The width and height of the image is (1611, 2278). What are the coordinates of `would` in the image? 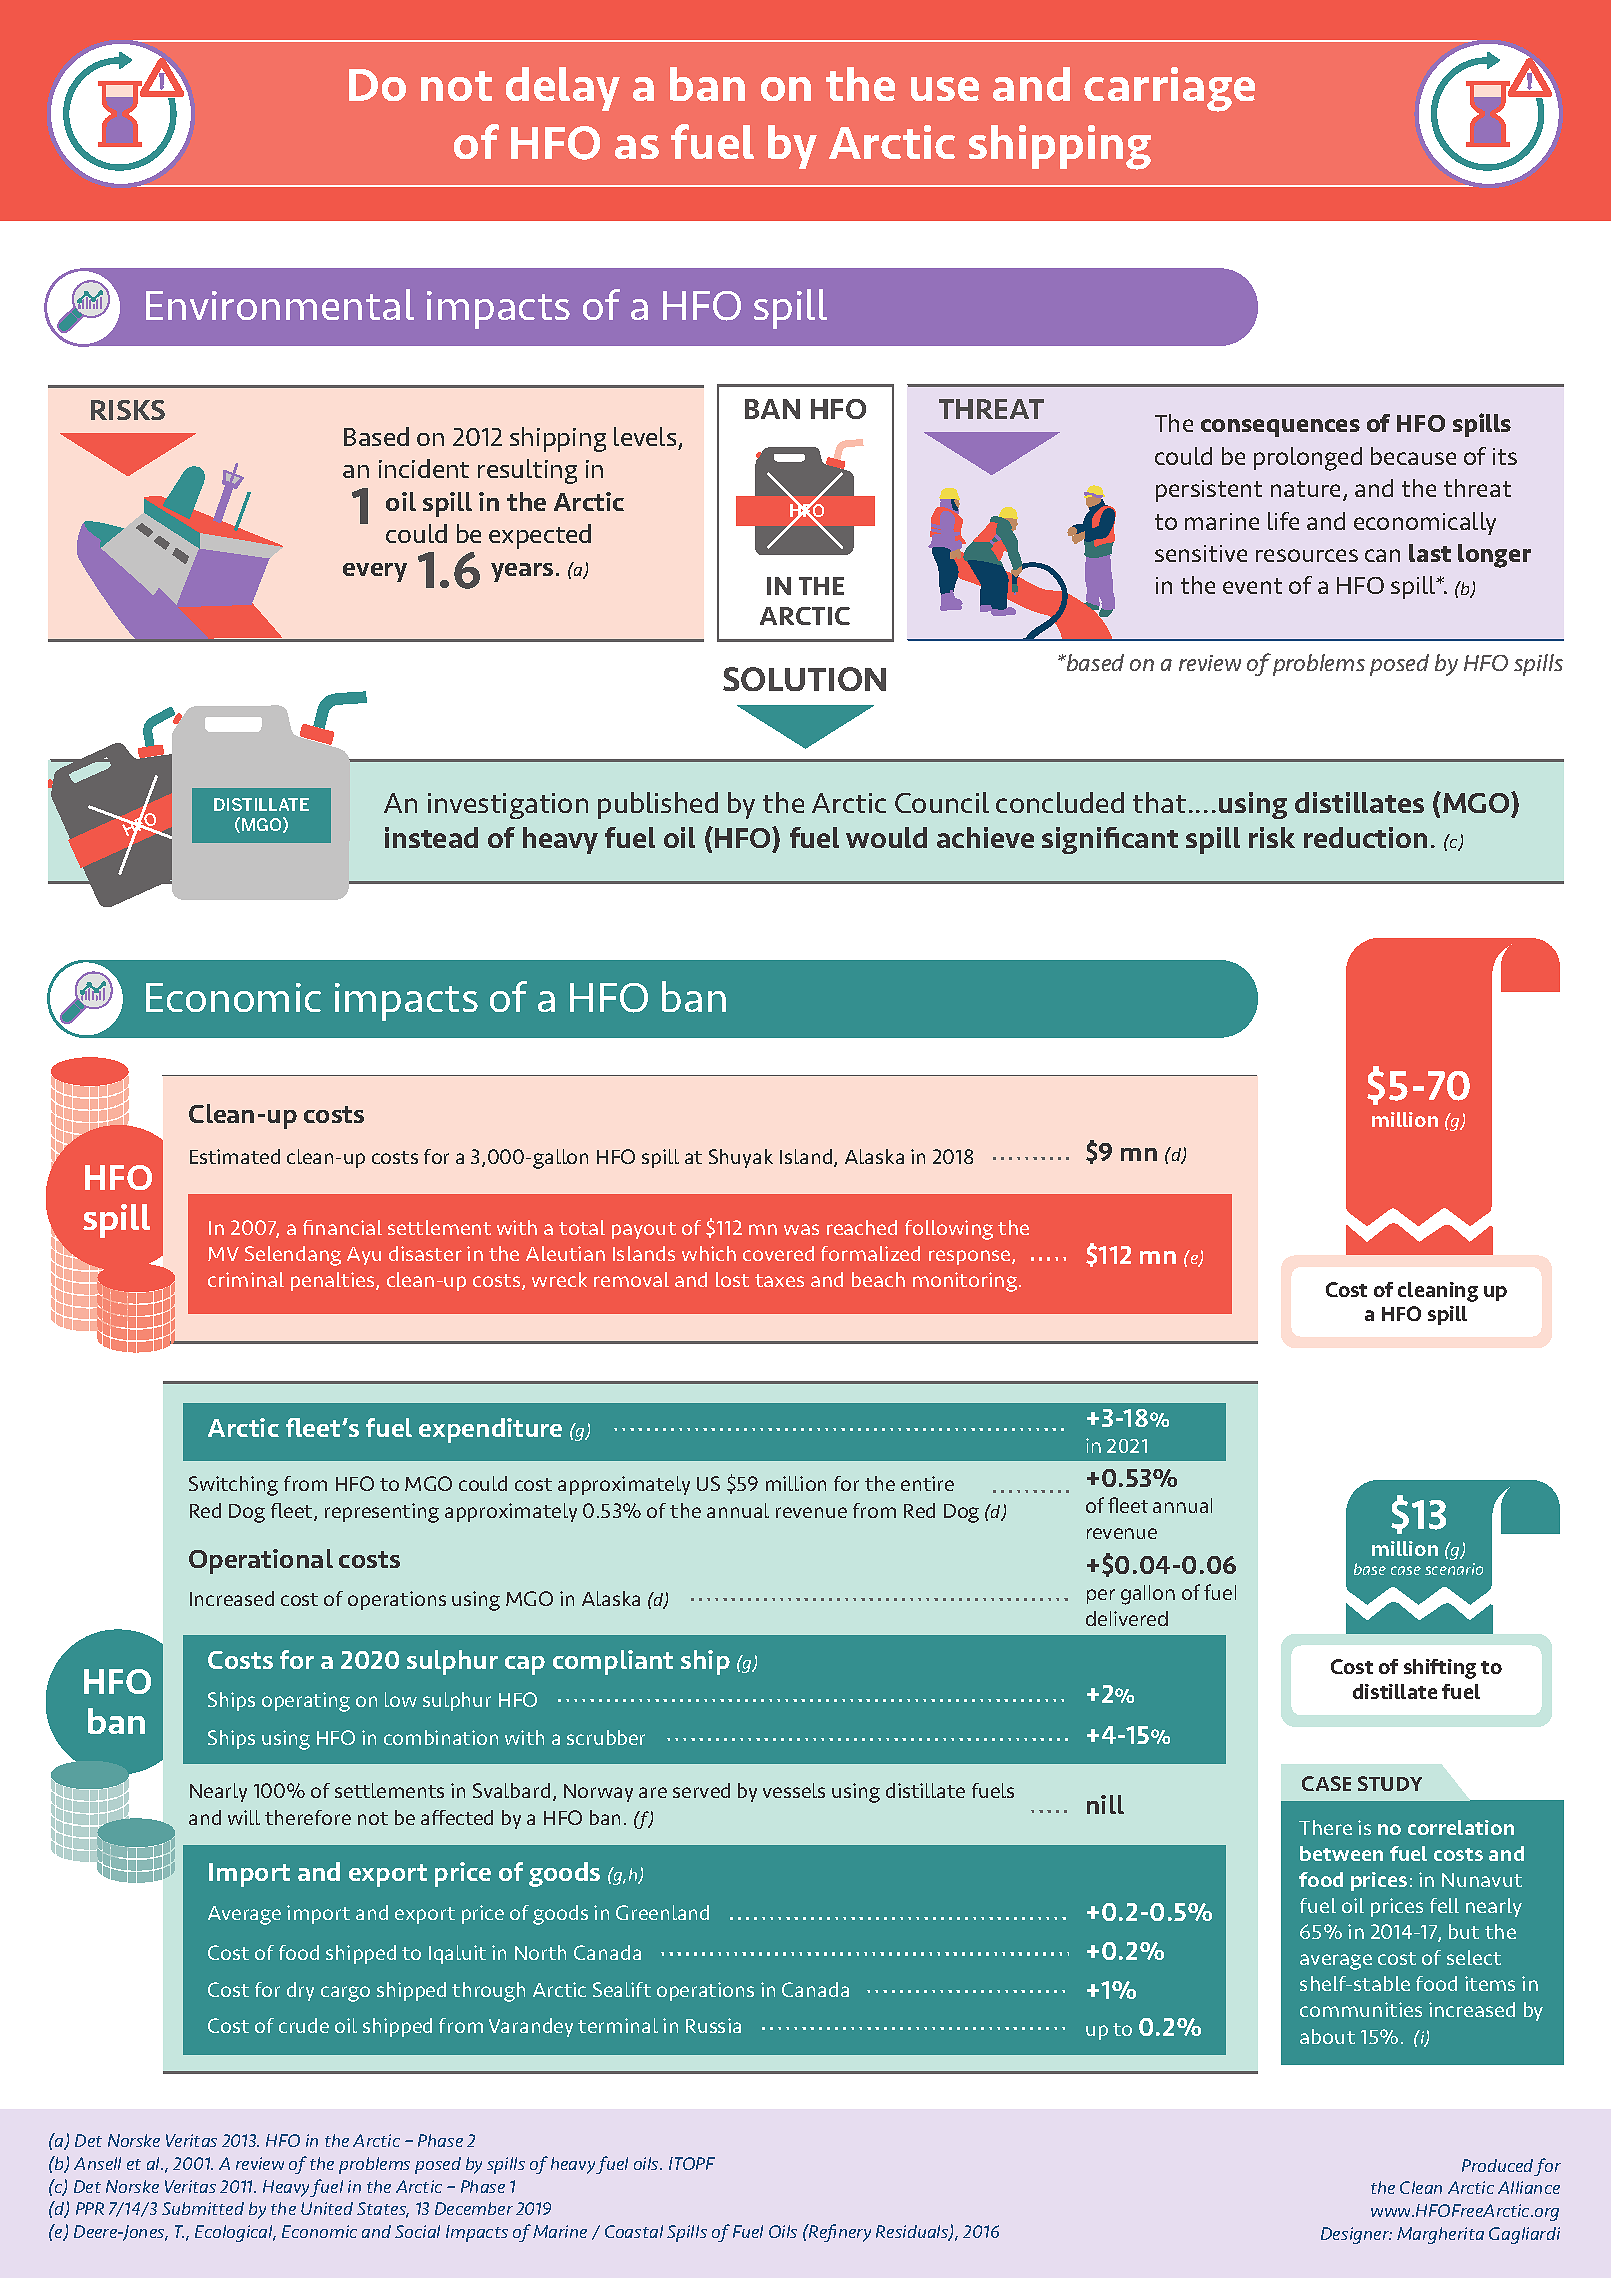 It's located at (886, 837).
